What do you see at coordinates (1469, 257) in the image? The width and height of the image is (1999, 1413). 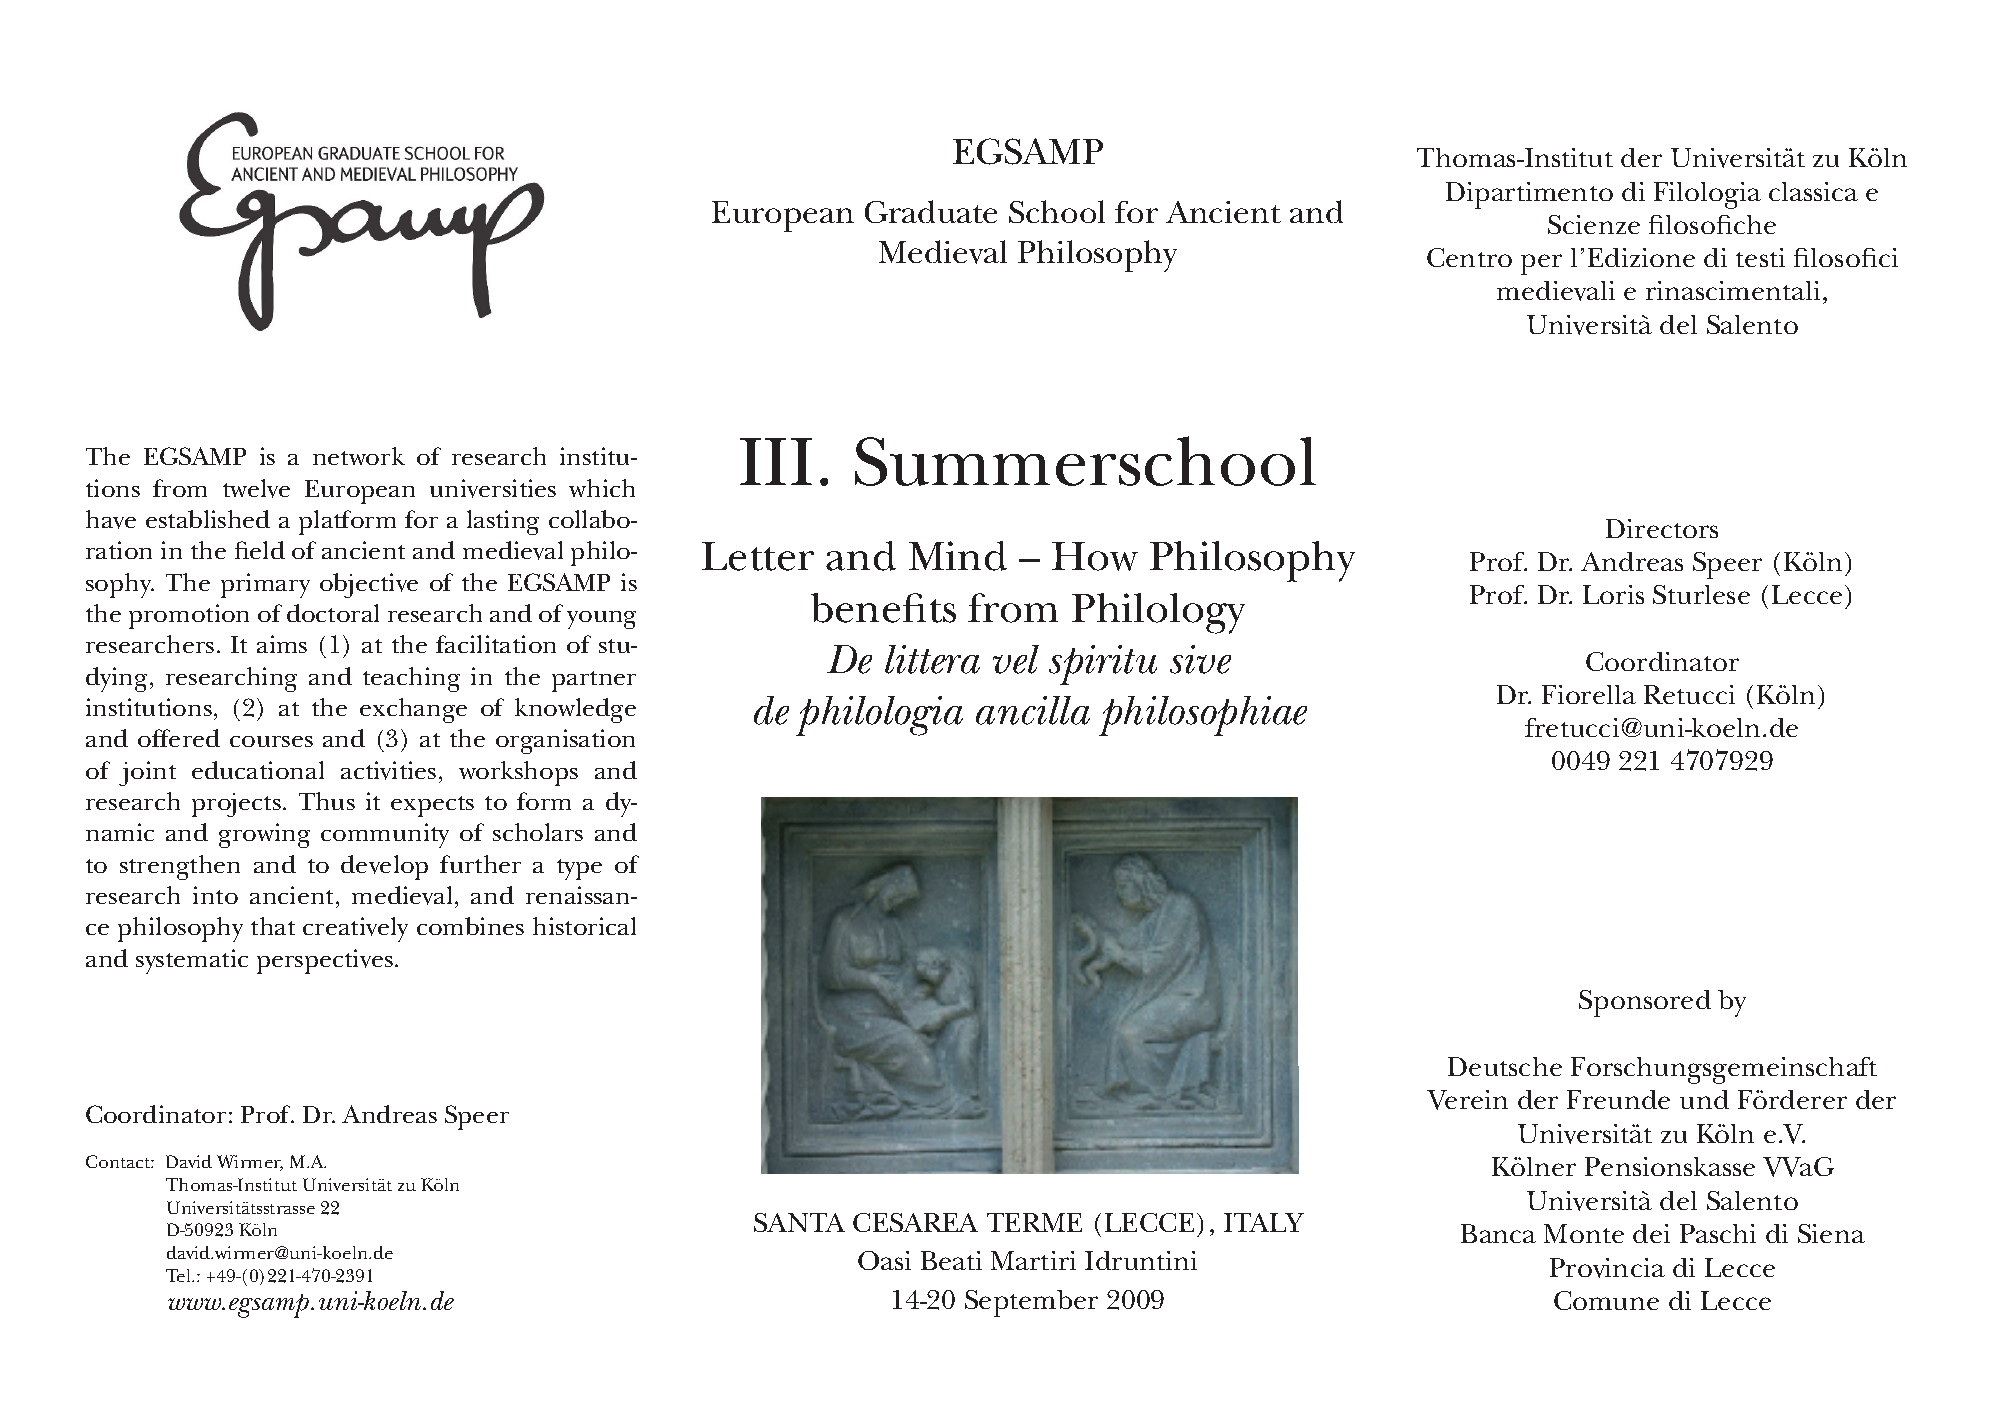 I see `Centro` at bounding box center [1469, 257].
